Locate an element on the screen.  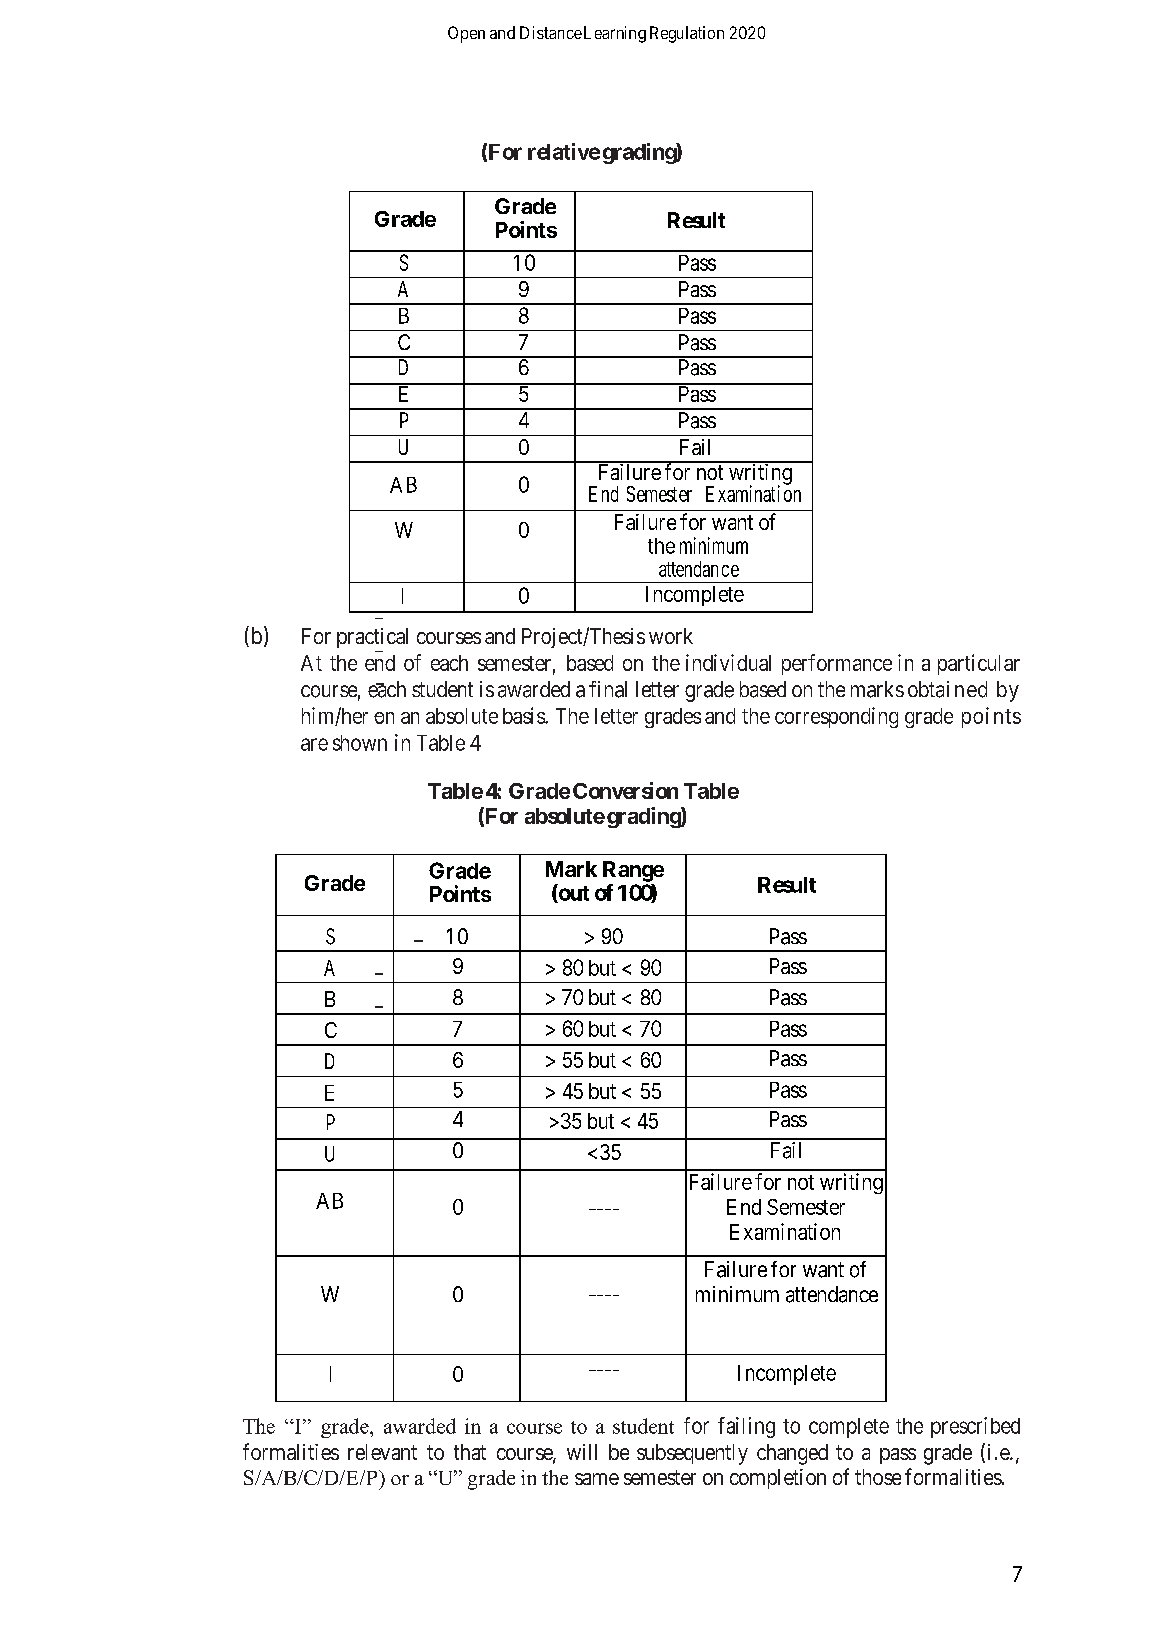
shown is located at coordinates (360, 743).
